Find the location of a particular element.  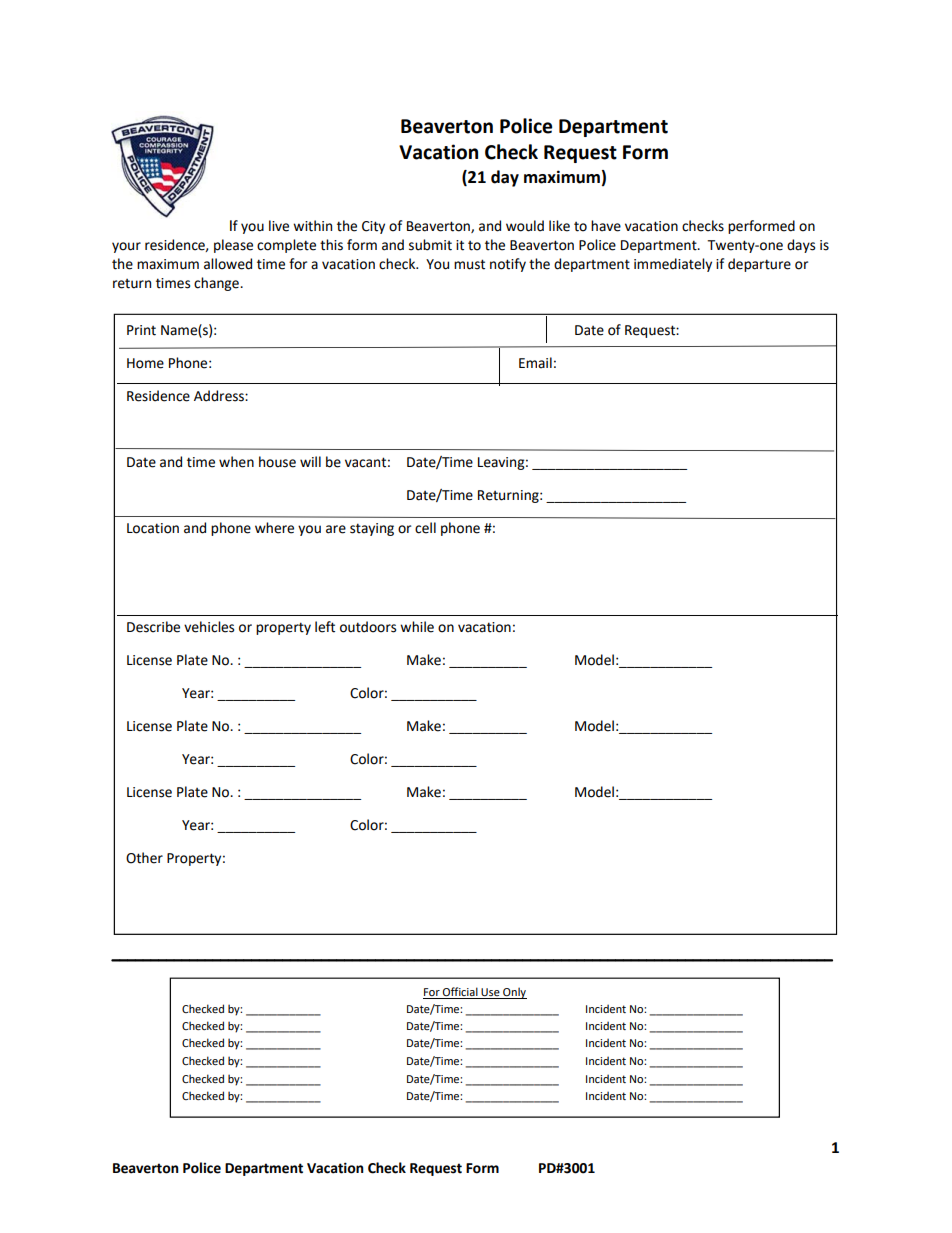

Email is located at coordinates (535, 363).
